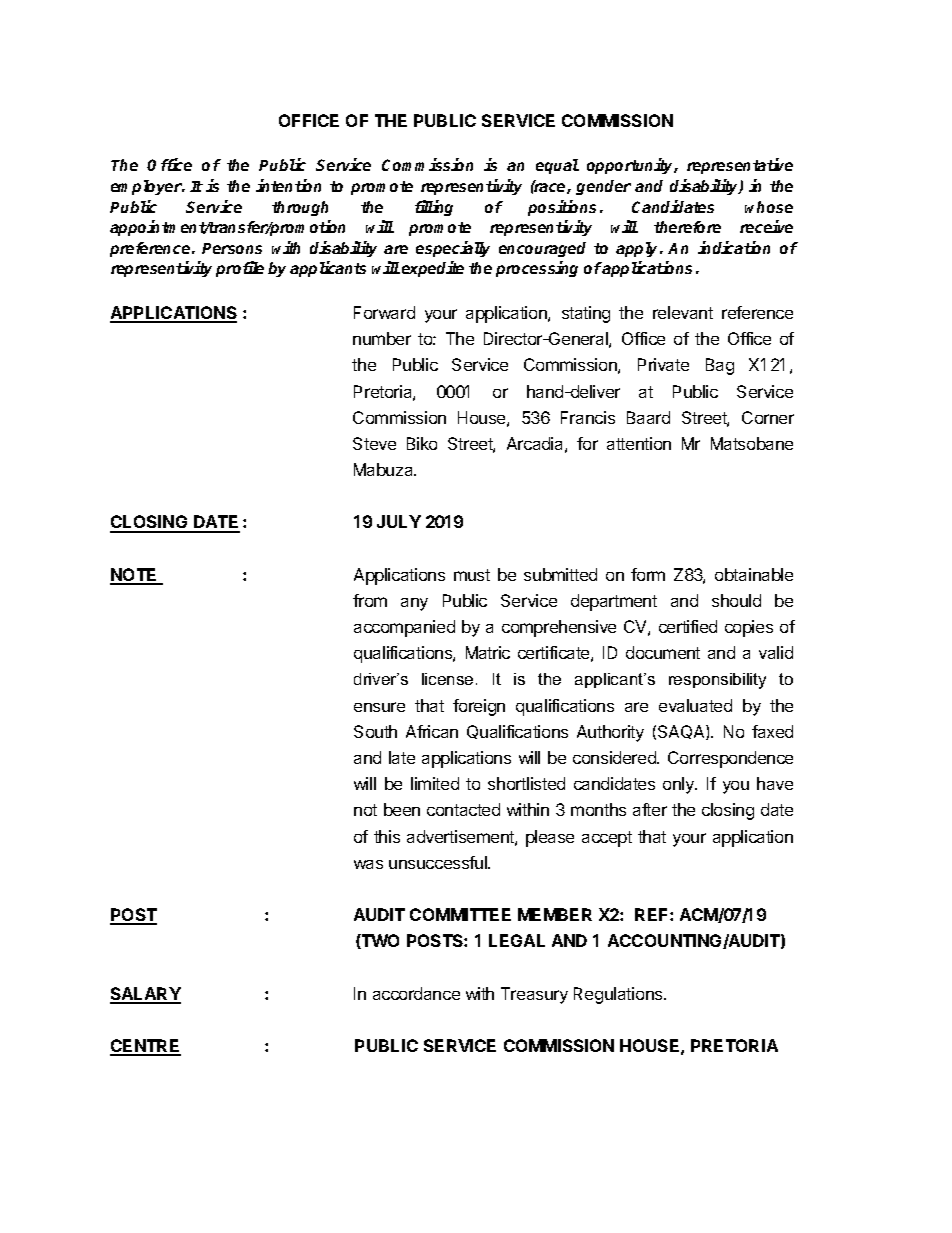 This screenshot has width=952, height=1233. What do you see at coordinates (720, 366) in the screenshot?
I see `Bag` at bounding box center [720, 366].
